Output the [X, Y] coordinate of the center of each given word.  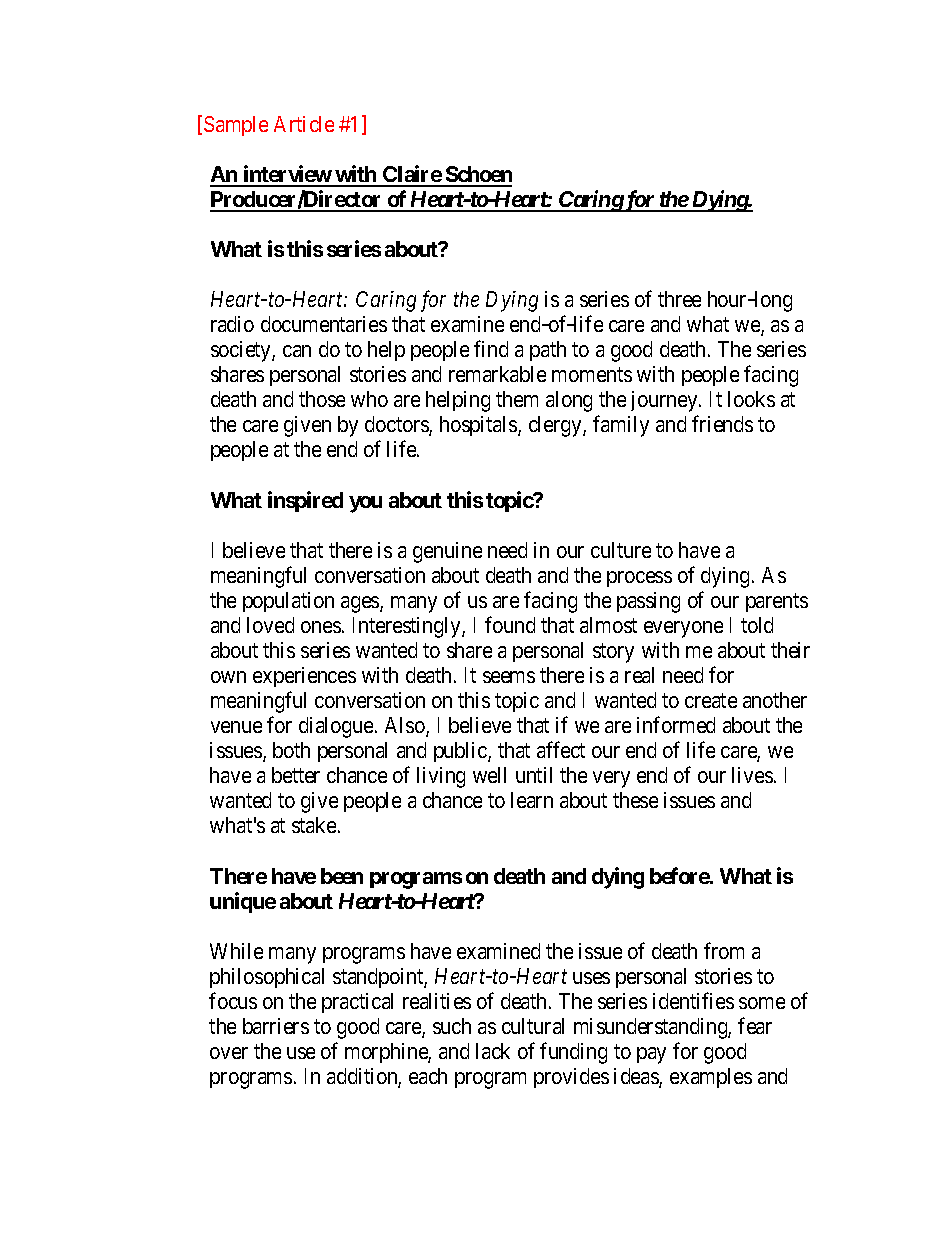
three [679, 299]
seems [509, 677]
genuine [447, 552]
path [548, 351]
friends [722, 424]
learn [532, 800]
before [680, 875]
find [491, 348]
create [711, 701]
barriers [276, 1026]
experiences [304, 677]
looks [751, 399]
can [297, 351]
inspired [305, 501]
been [342, 876]
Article [304, 124]
